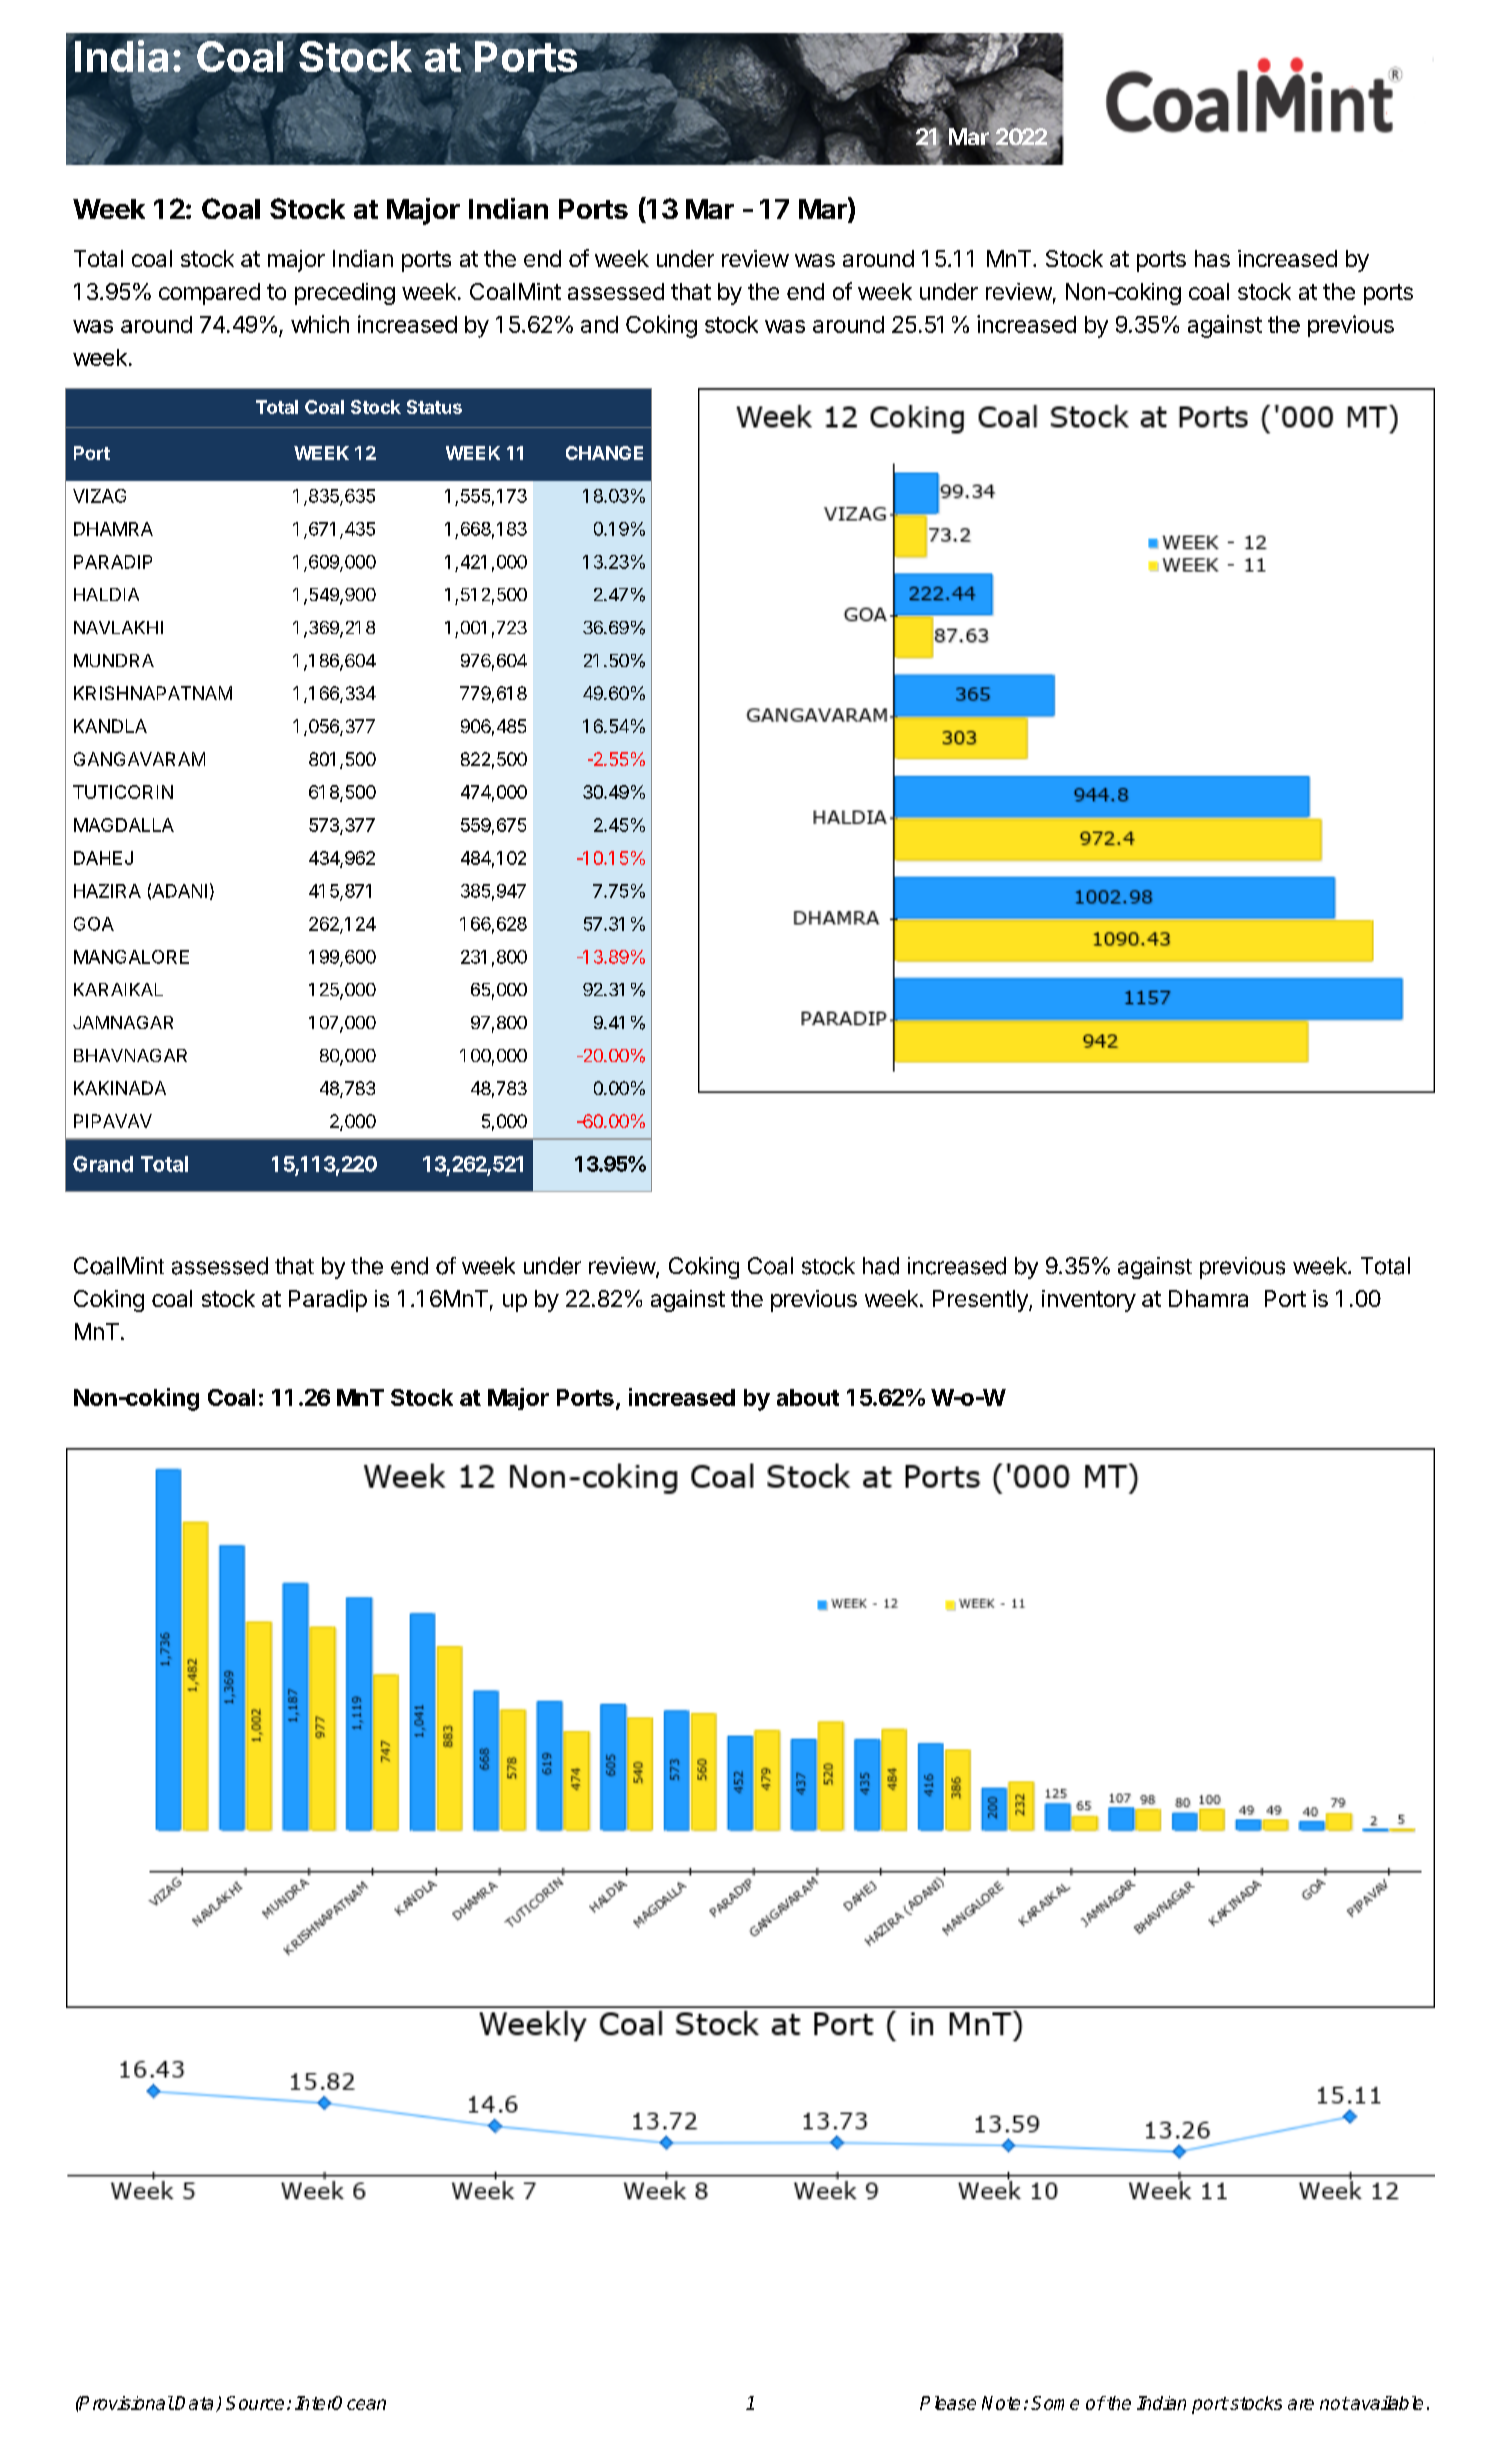 The width and height of the screenshot is (1501, 2437). Describe the element at coordinates (808, 1397) in the screenshot. I see `about` at that location.
